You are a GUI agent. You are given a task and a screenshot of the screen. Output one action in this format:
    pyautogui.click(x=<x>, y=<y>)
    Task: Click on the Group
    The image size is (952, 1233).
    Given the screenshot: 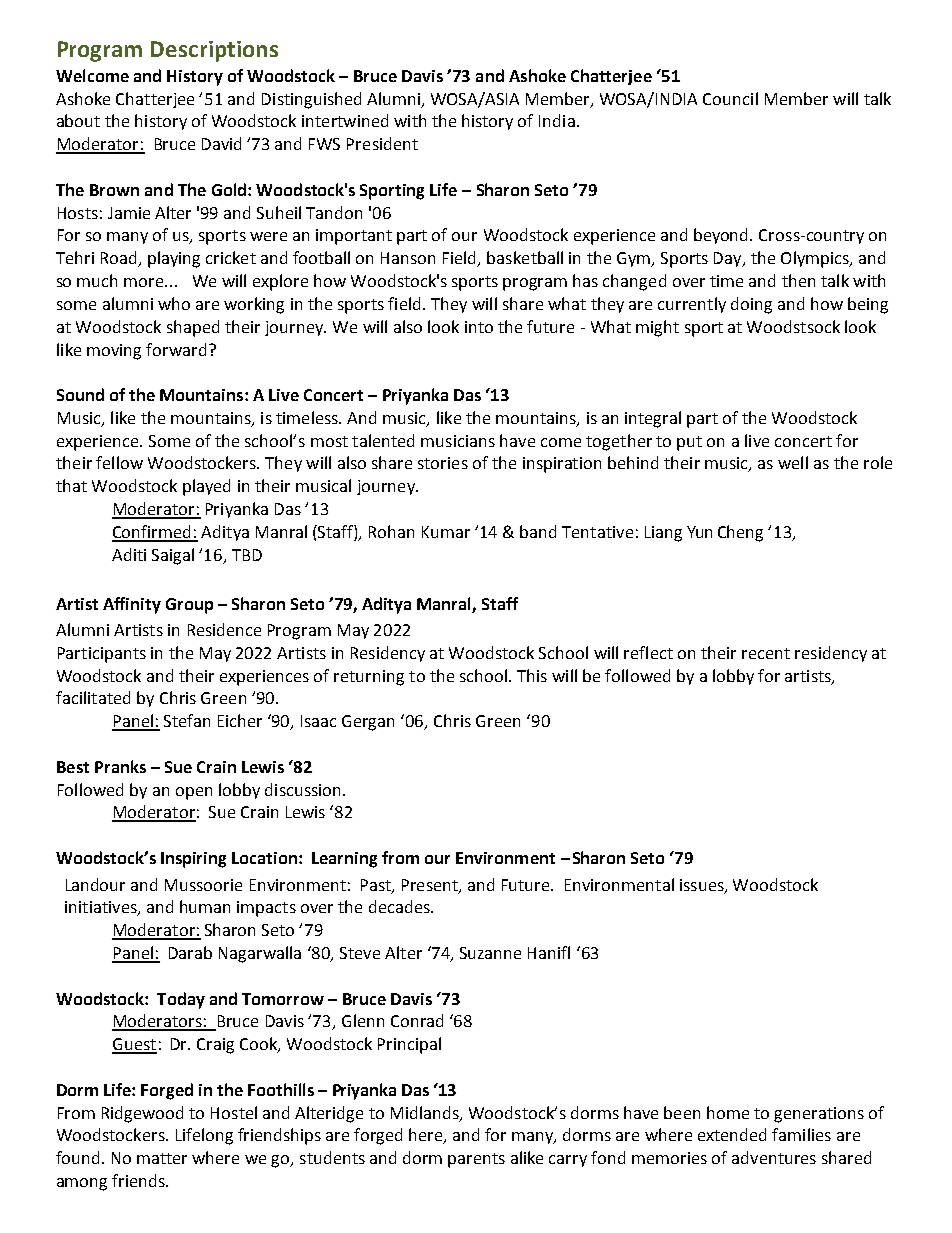 What is the action you would take?
    pyautogui.click(x=189, y=606)
